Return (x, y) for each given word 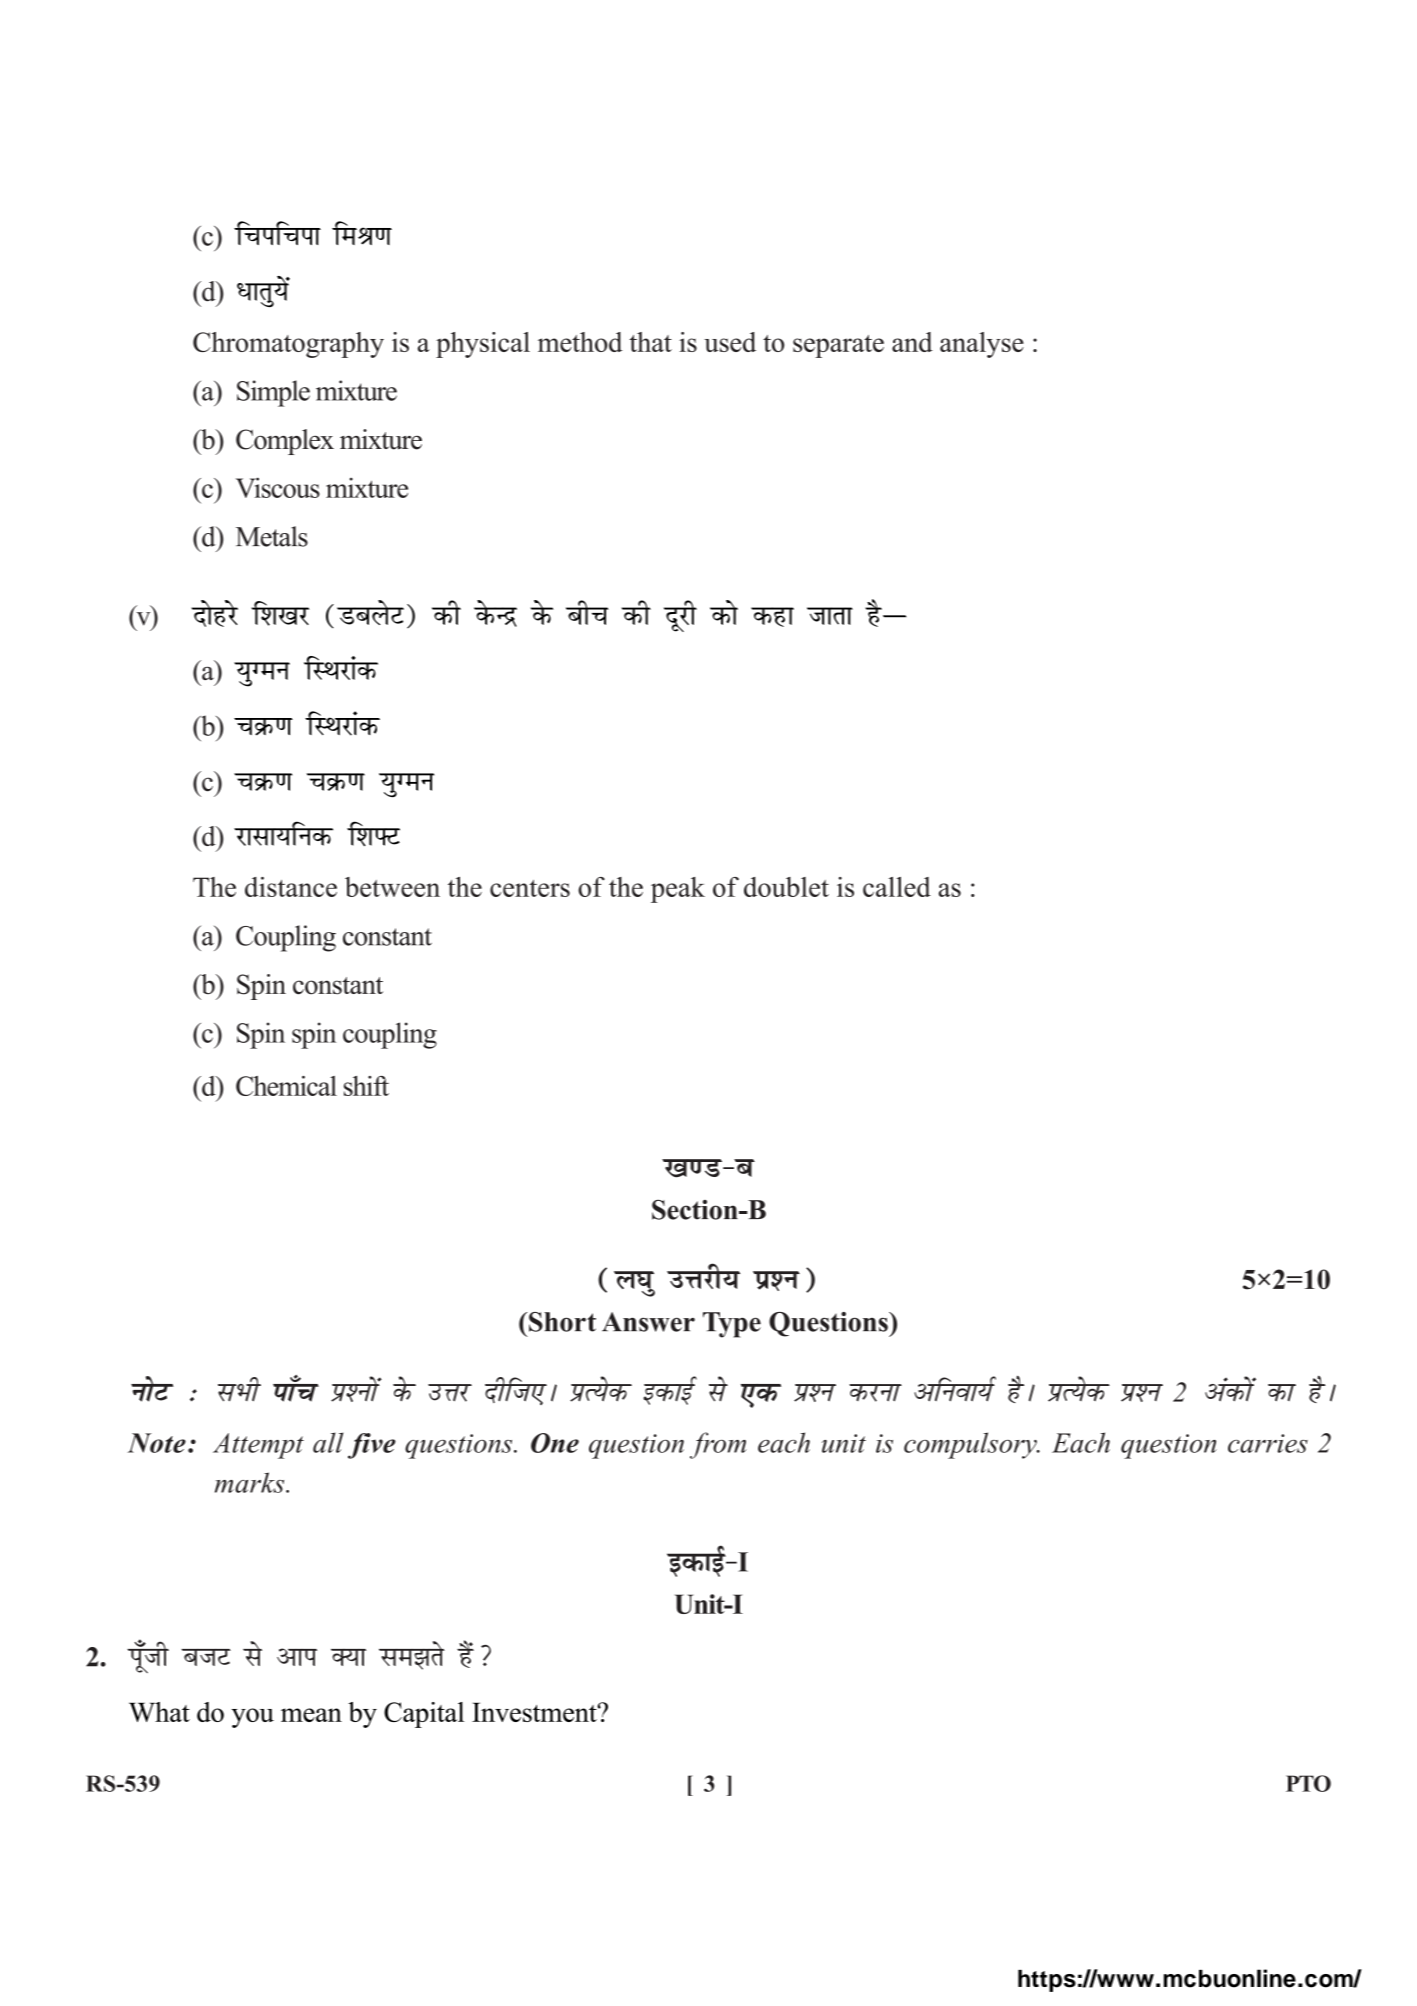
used (730, 342)
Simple (273, 393)
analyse (982, 345)
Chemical (286, 1086)
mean (311, 1715)
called (897, 887)
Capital (424, 1715)
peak (678, 890)
